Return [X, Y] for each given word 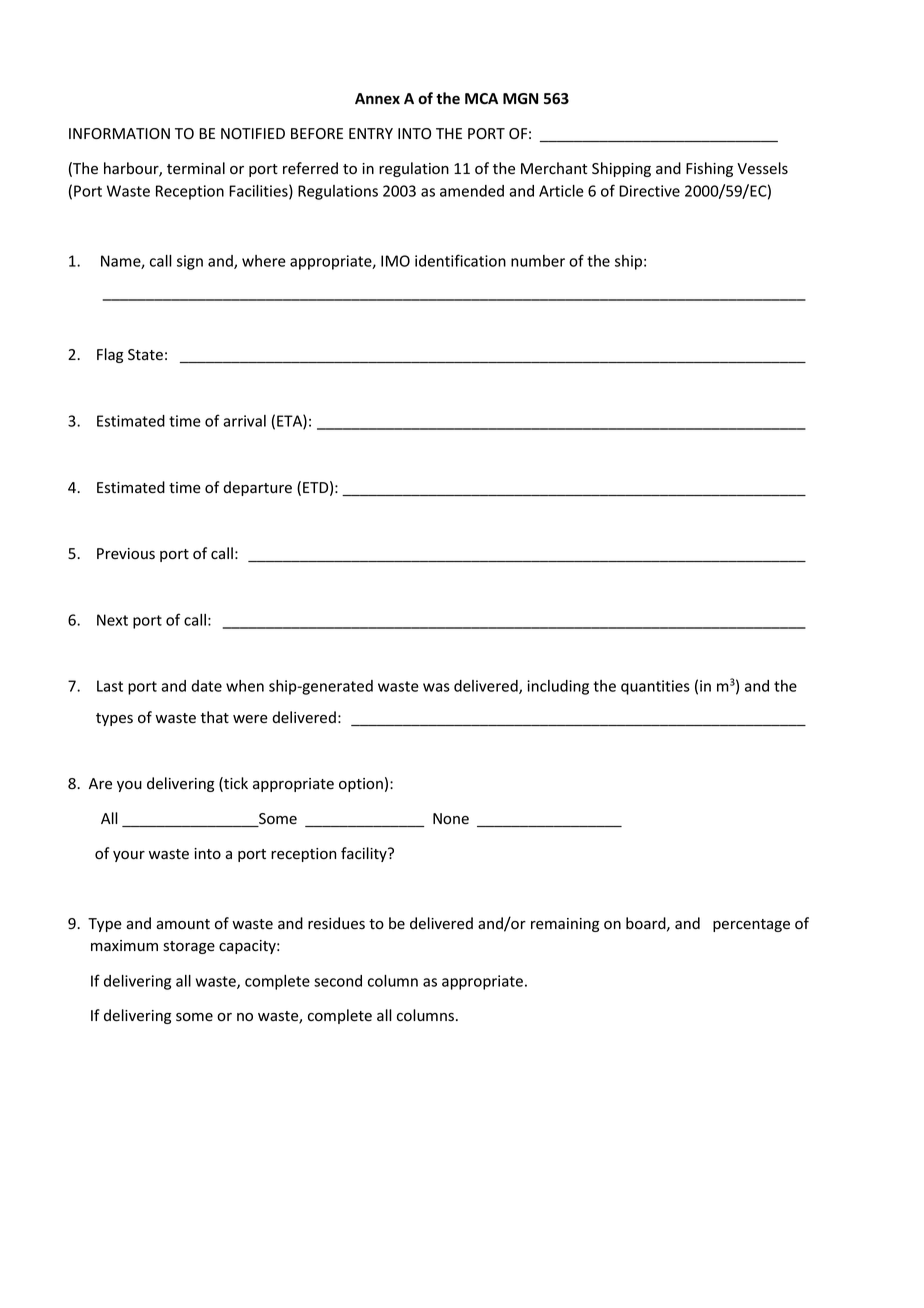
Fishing [709, 169]
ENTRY [371, 133]
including [558, 687]
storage [189, 947]
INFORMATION [119, 133]
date [206, 686]
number [538, 261]
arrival [244, 421]
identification [460, 260]
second [338, 981]
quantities [655, 687]
